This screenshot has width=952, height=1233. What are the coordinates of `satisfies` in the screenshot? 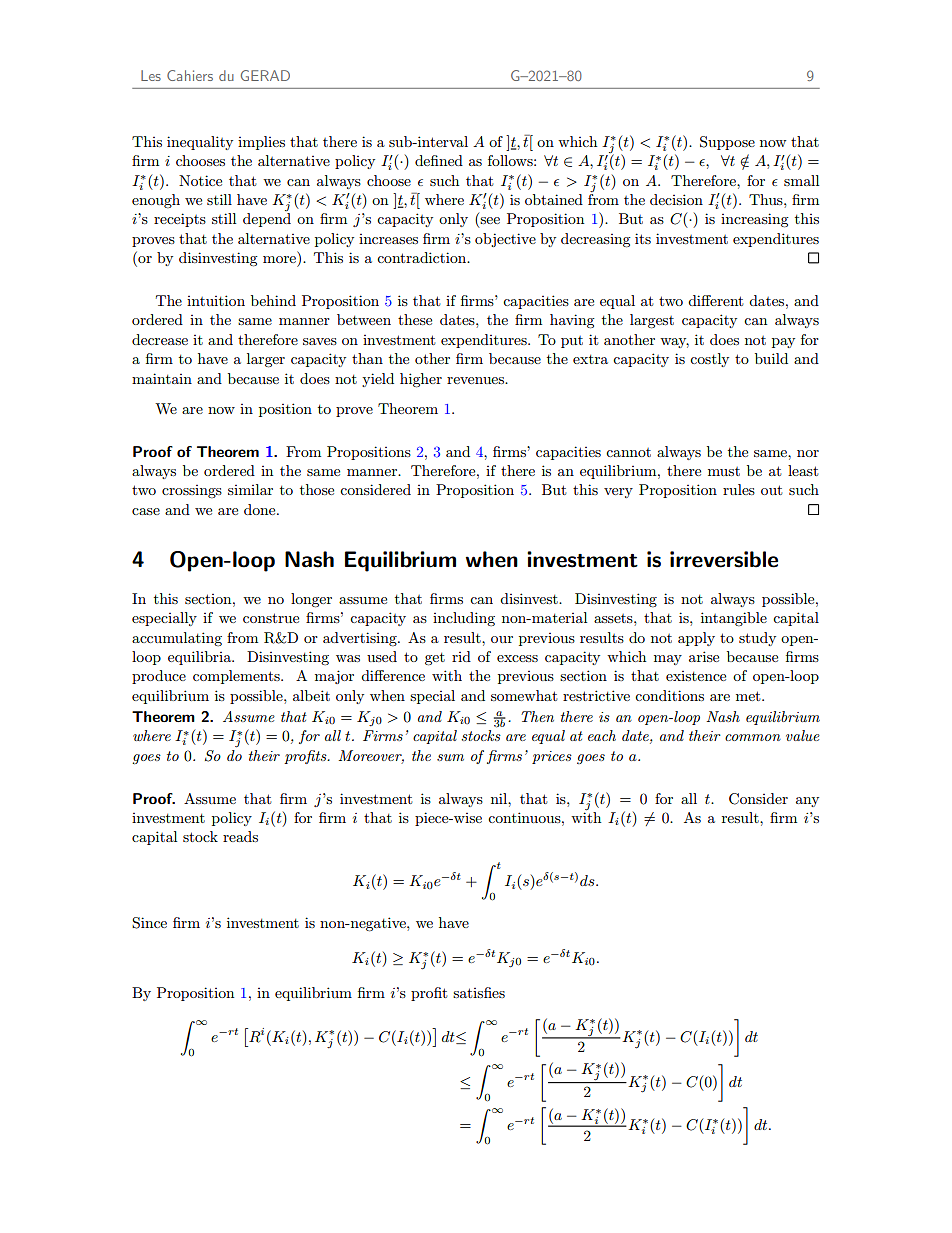 It's located at (479, 992).
